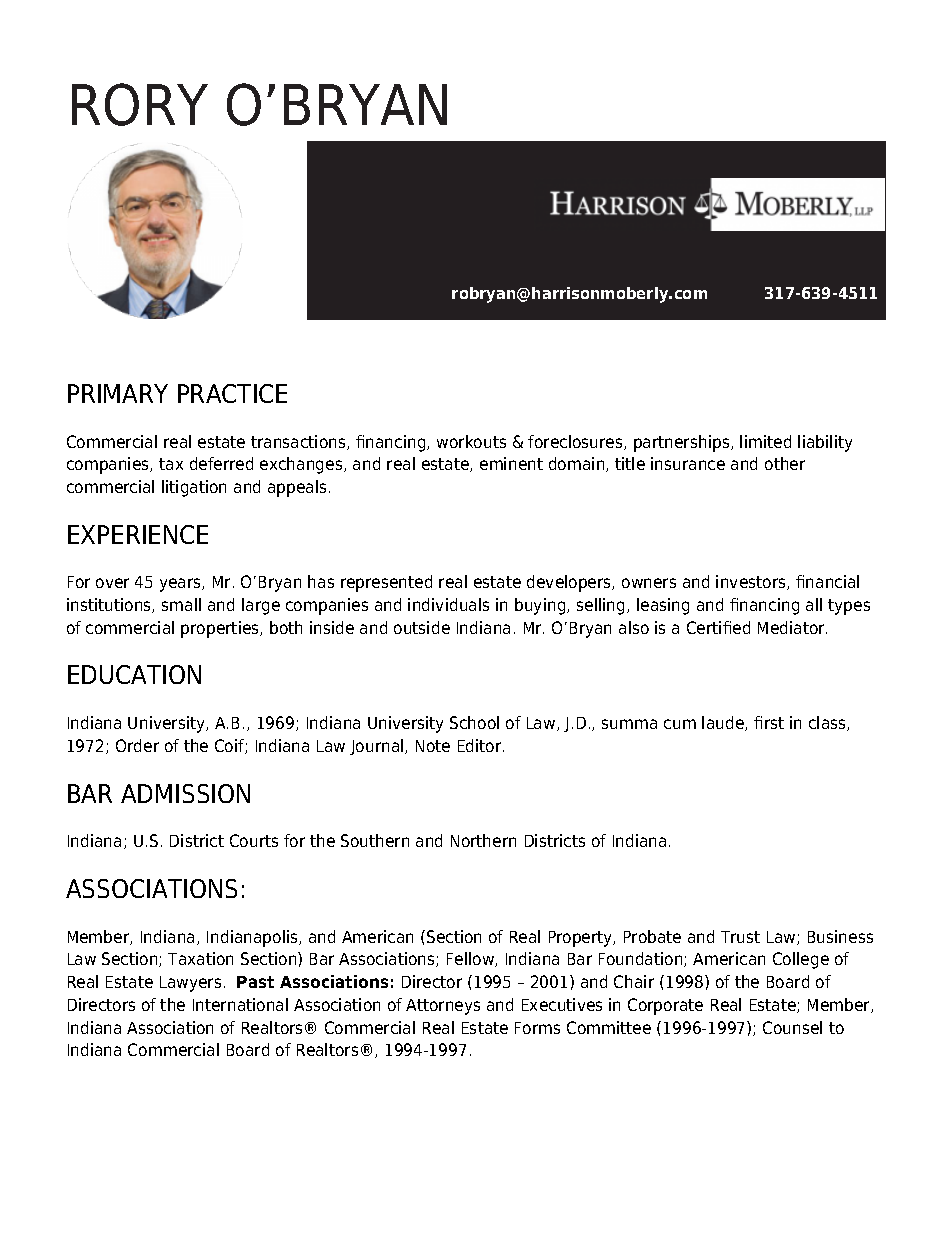  Describe the element at coordinates (118, 393) in the screenshot. I see `PRIMARY` at that location.
